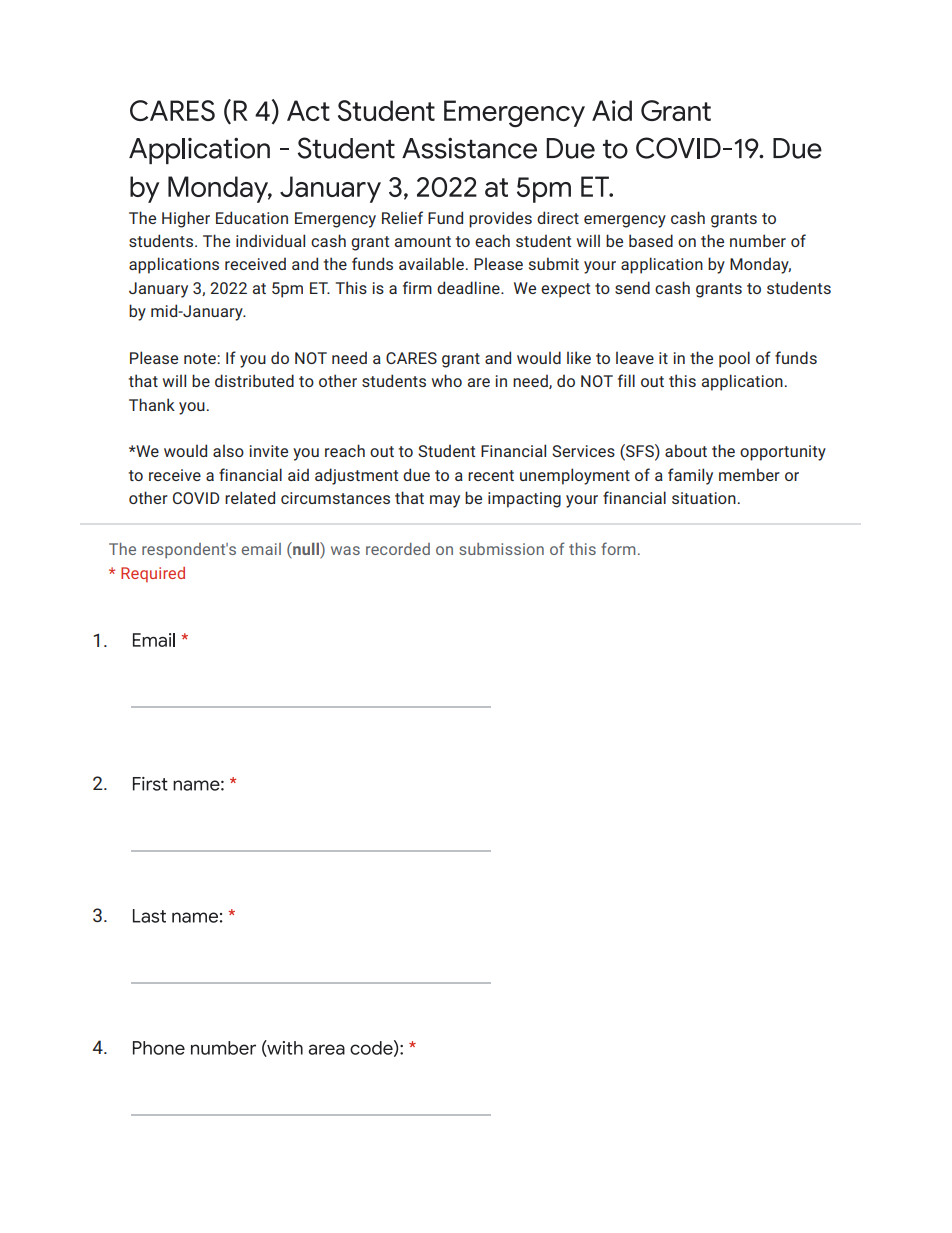 Image resolution: width=952 pixels, height=1233 pixels. Describe the element at coordinates (411, 358) in the screenshot. I see `CARES` at that location.
